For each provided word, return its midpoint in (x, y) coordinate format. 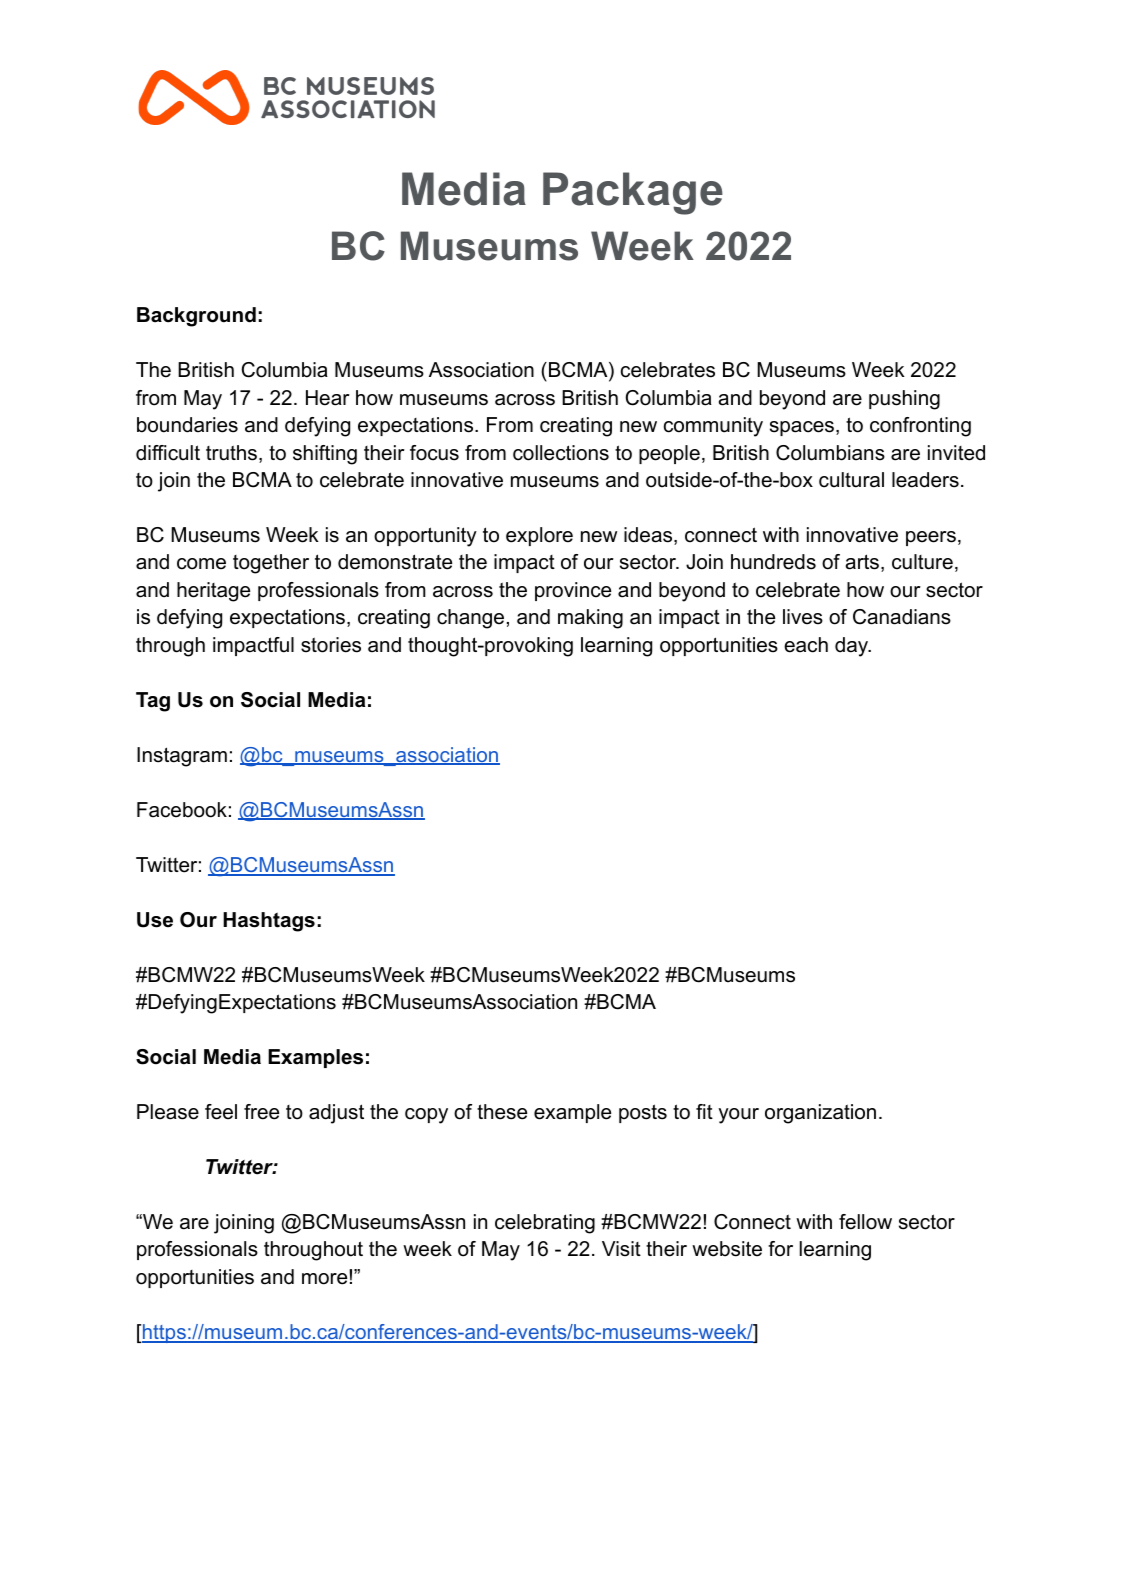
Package (633, 193)
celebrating (545, 1224)
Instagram (182, 757)
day (853, 647)
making (590, 619)
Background (196, 317)
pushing (904, 400)
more (326, 1278)
